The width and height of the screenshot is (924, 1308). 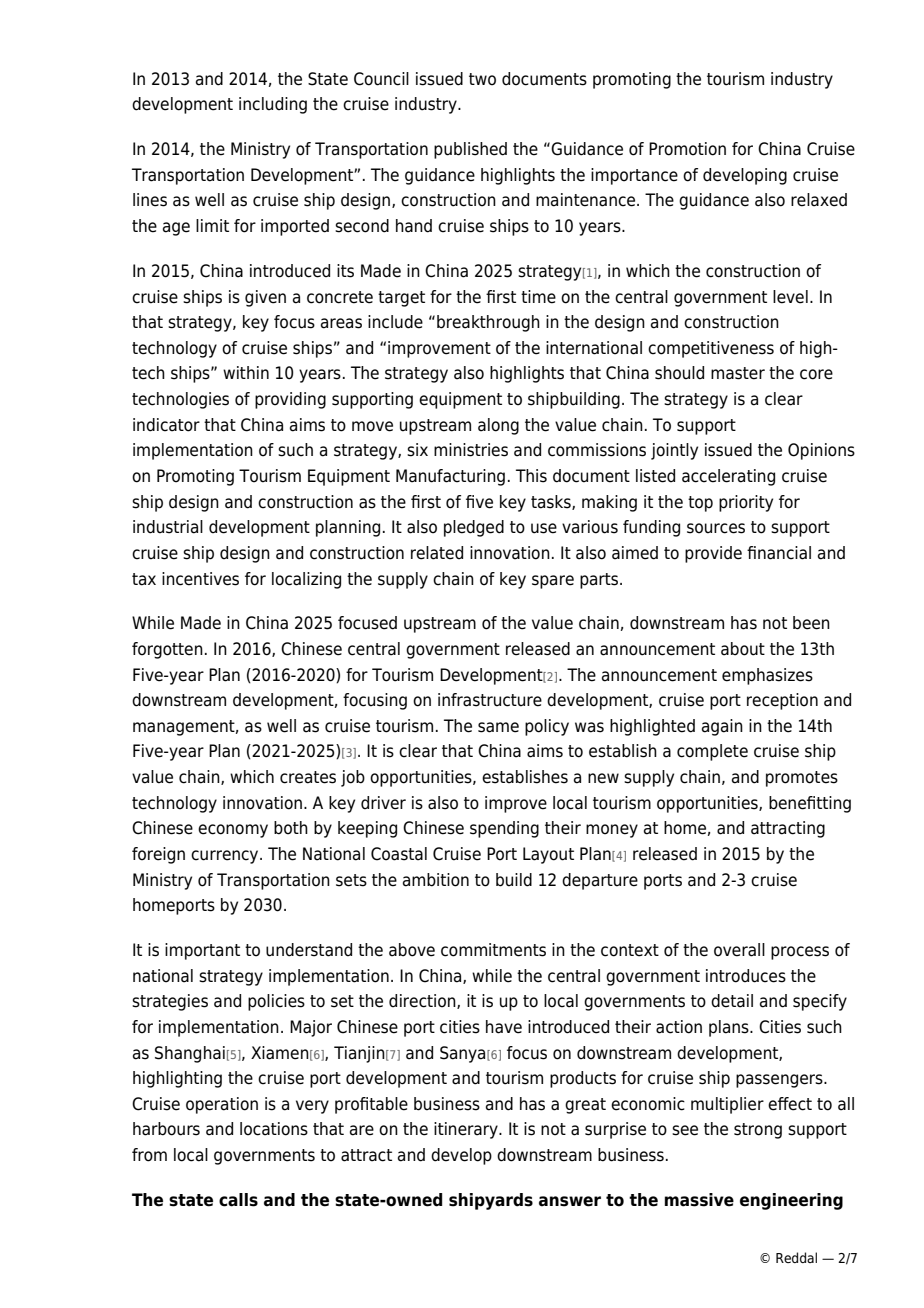 I want to click on economy, so click(x=233, y=831).
